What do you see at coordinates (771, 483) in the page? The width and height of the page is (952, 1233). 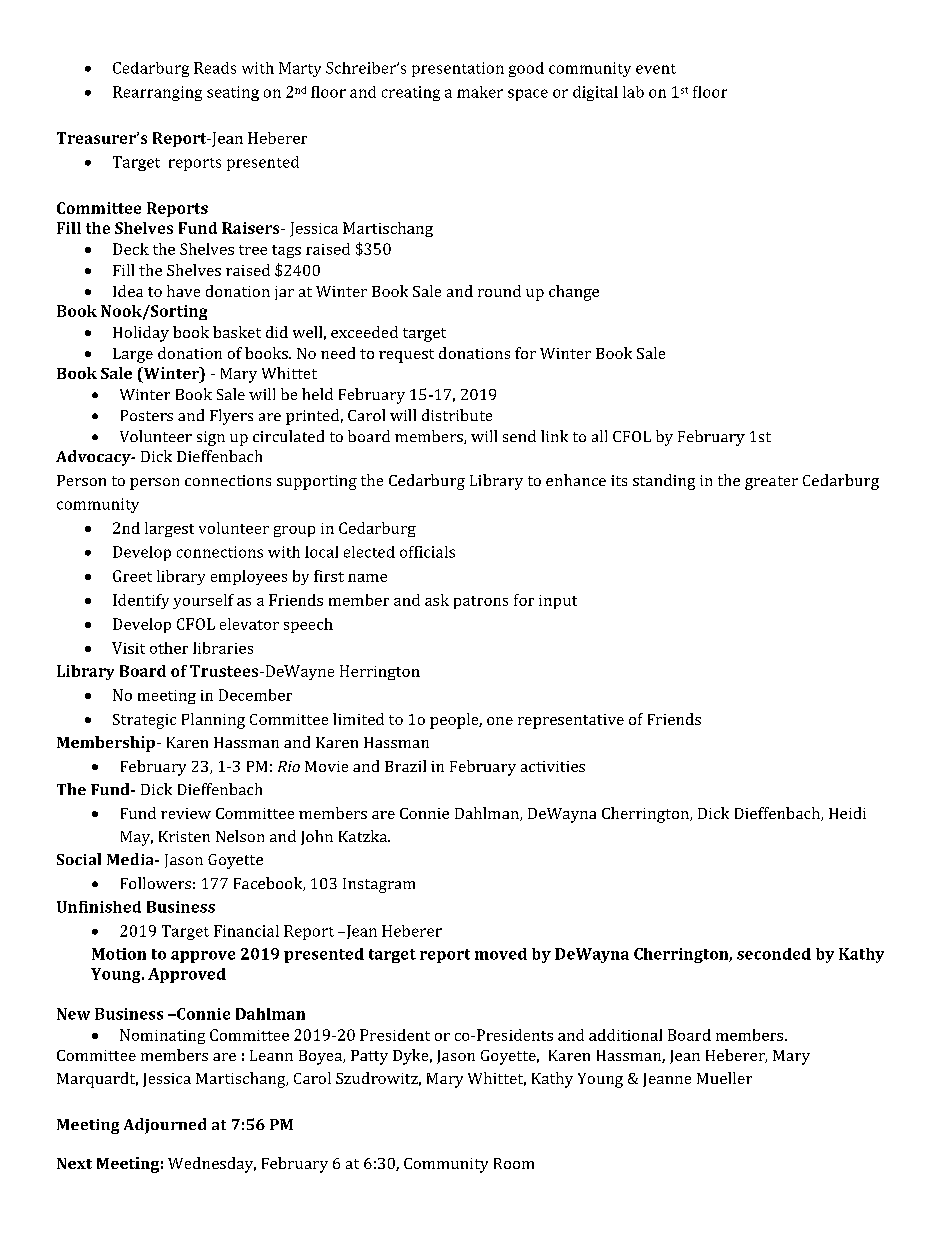 I see `greater` at bounding box center [771, 483].
